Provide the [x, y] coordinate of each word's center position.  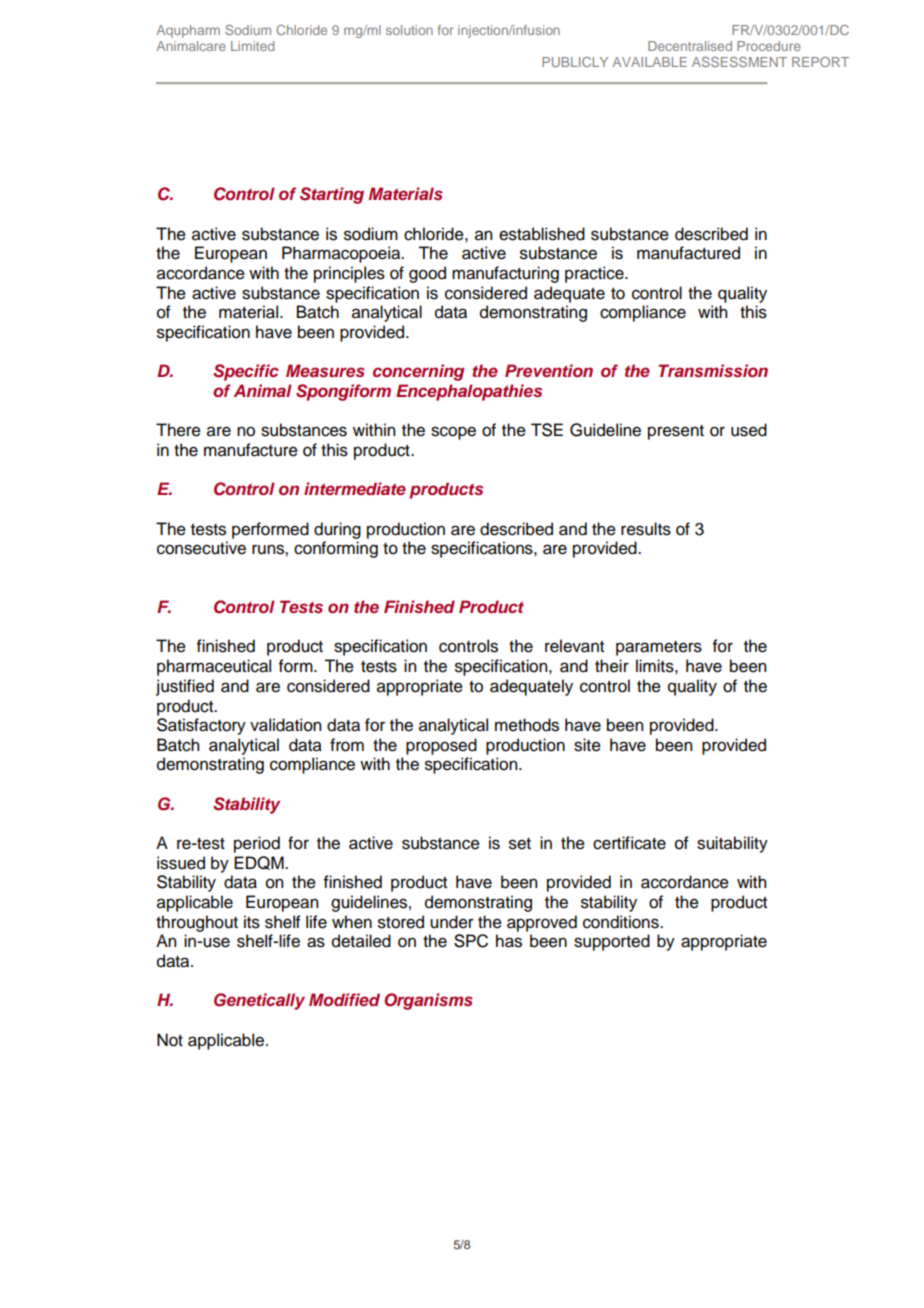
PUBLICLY [575, 62]
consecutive [201, 548]
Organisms [428, 1001]
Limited [252, 46]
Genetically [259, 1001]
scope [453, 433]
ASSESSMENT [739, 62]
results [646, 529]
